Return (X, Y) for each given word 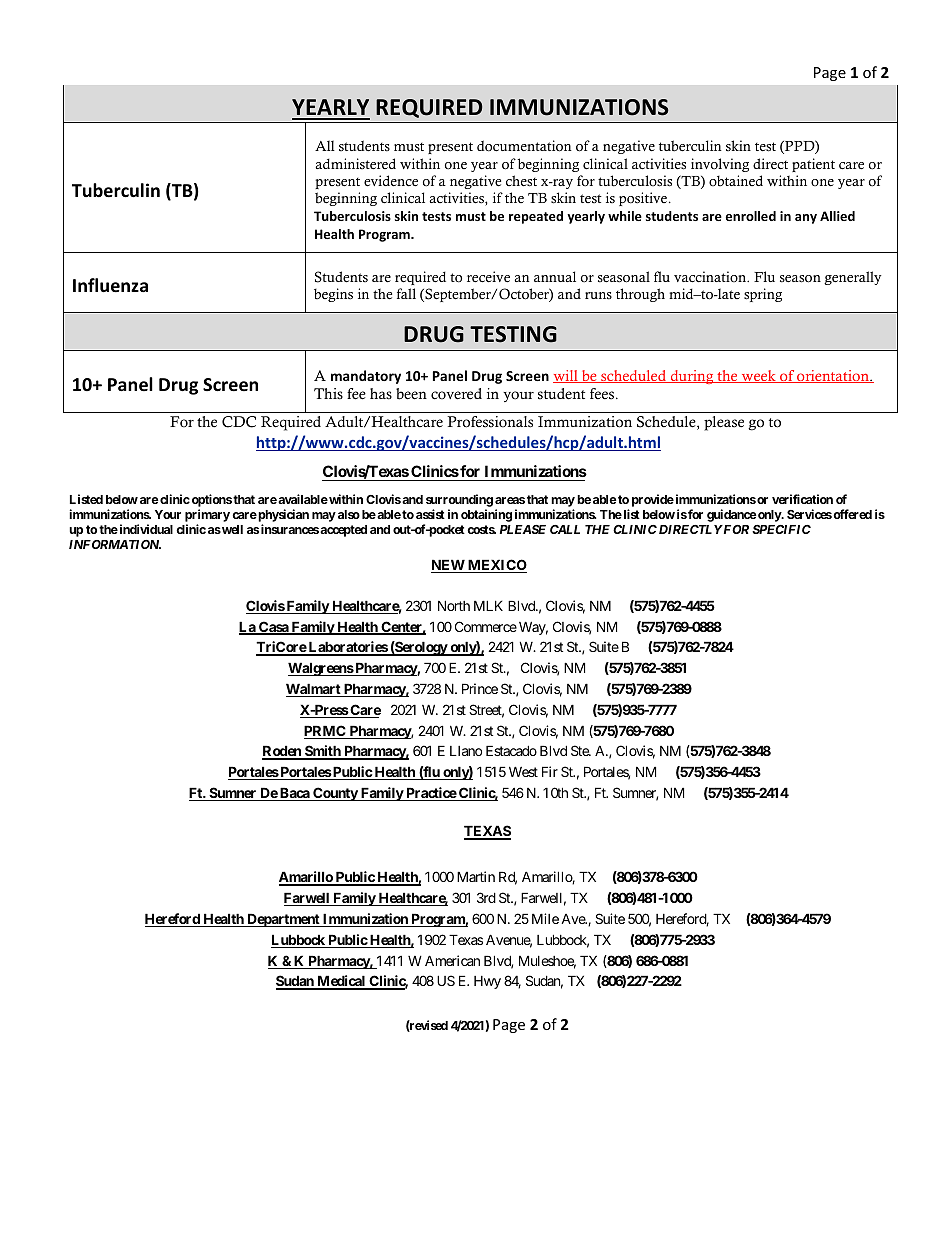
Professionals (490, 422)
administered (356, 164)
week (758, 376)
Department (283, 920)
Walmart (314, 690)
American (452, 960)
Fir (550, 771)
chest (521, 181)
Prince (480, 688)
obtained (736, 181)
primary (207, 515)
